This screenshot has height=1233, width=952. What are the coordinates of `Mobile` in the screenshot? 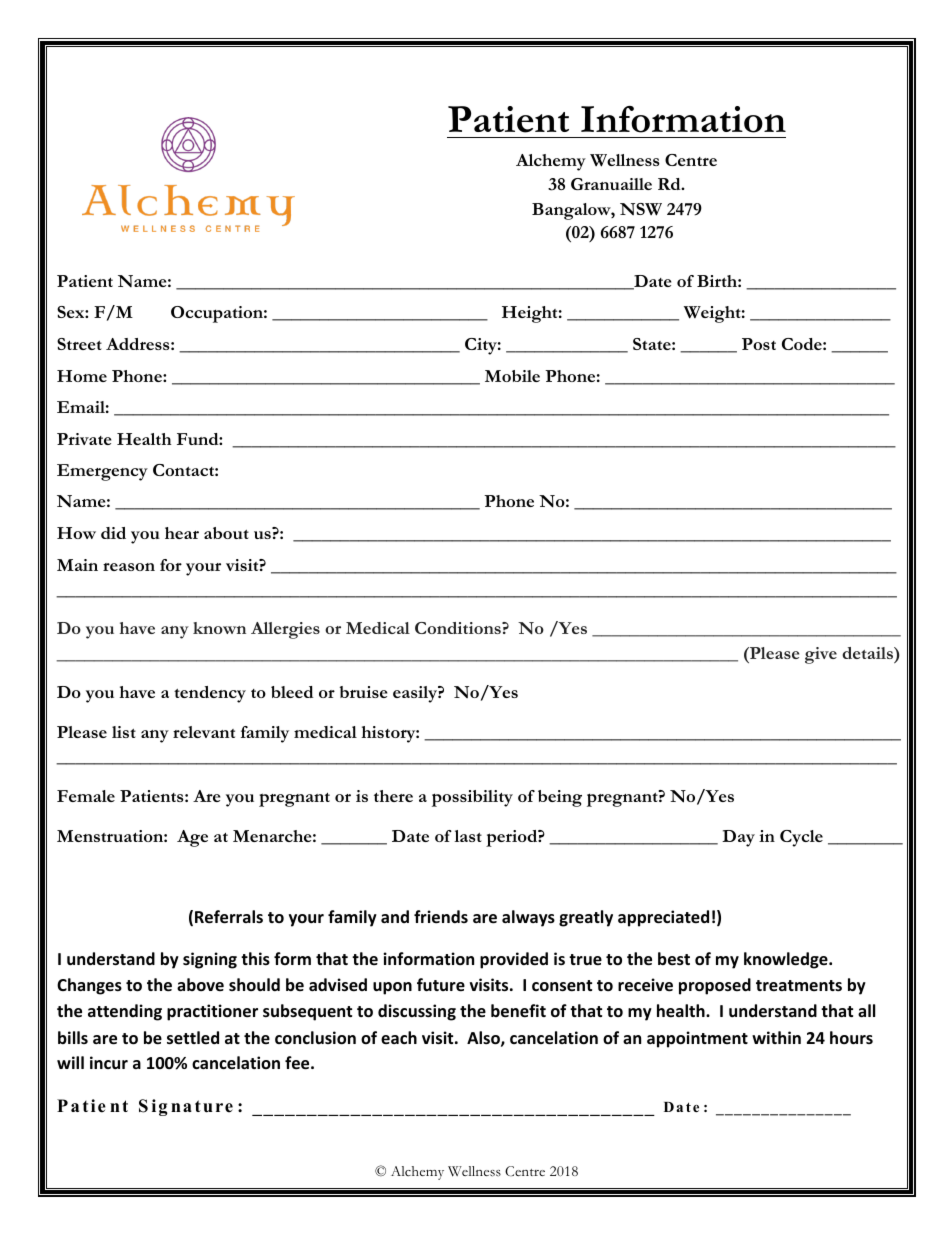 It's located at (512, 376).
